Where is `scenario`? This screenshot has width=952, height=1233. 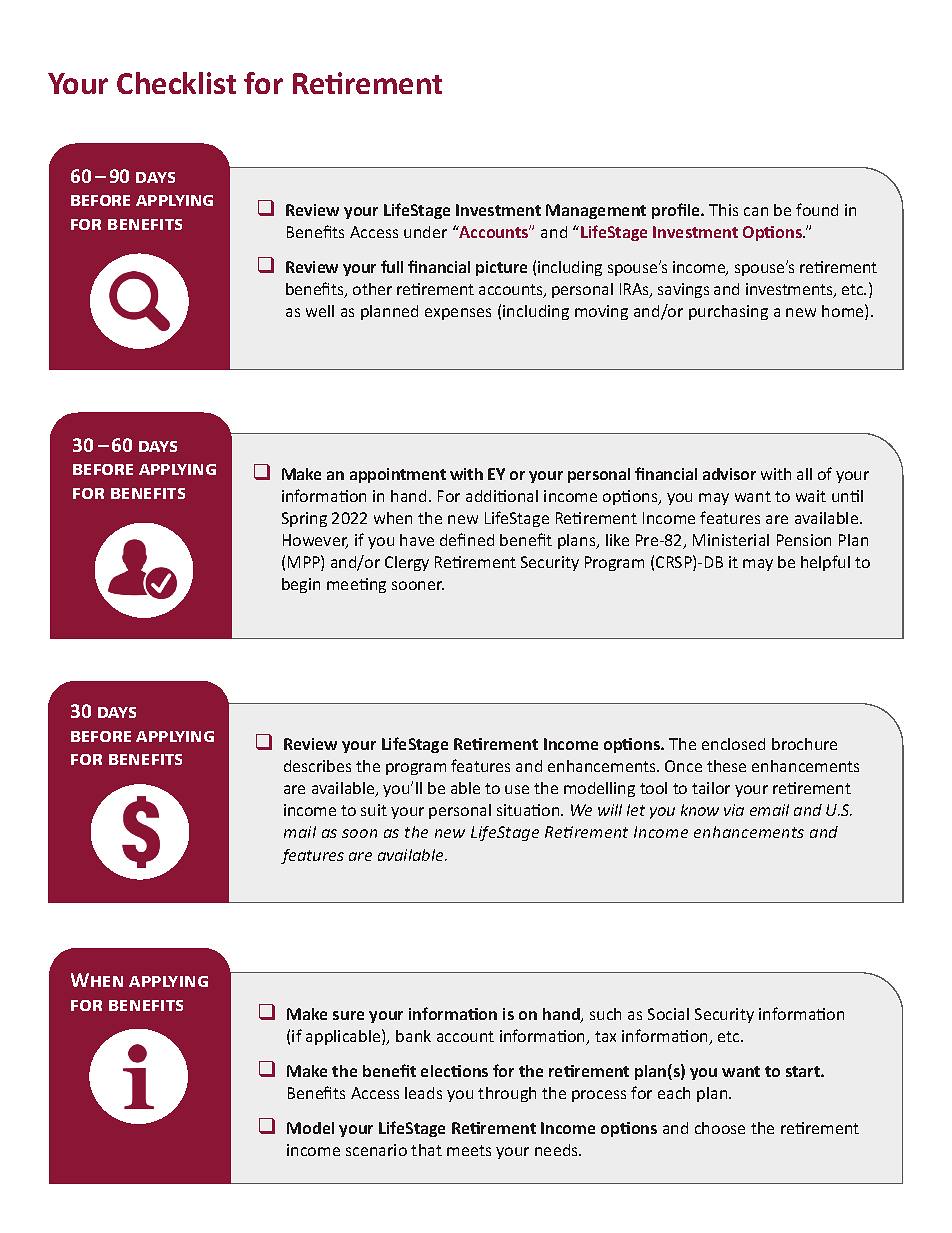 scenario is located at coordinates (376, 1150).
